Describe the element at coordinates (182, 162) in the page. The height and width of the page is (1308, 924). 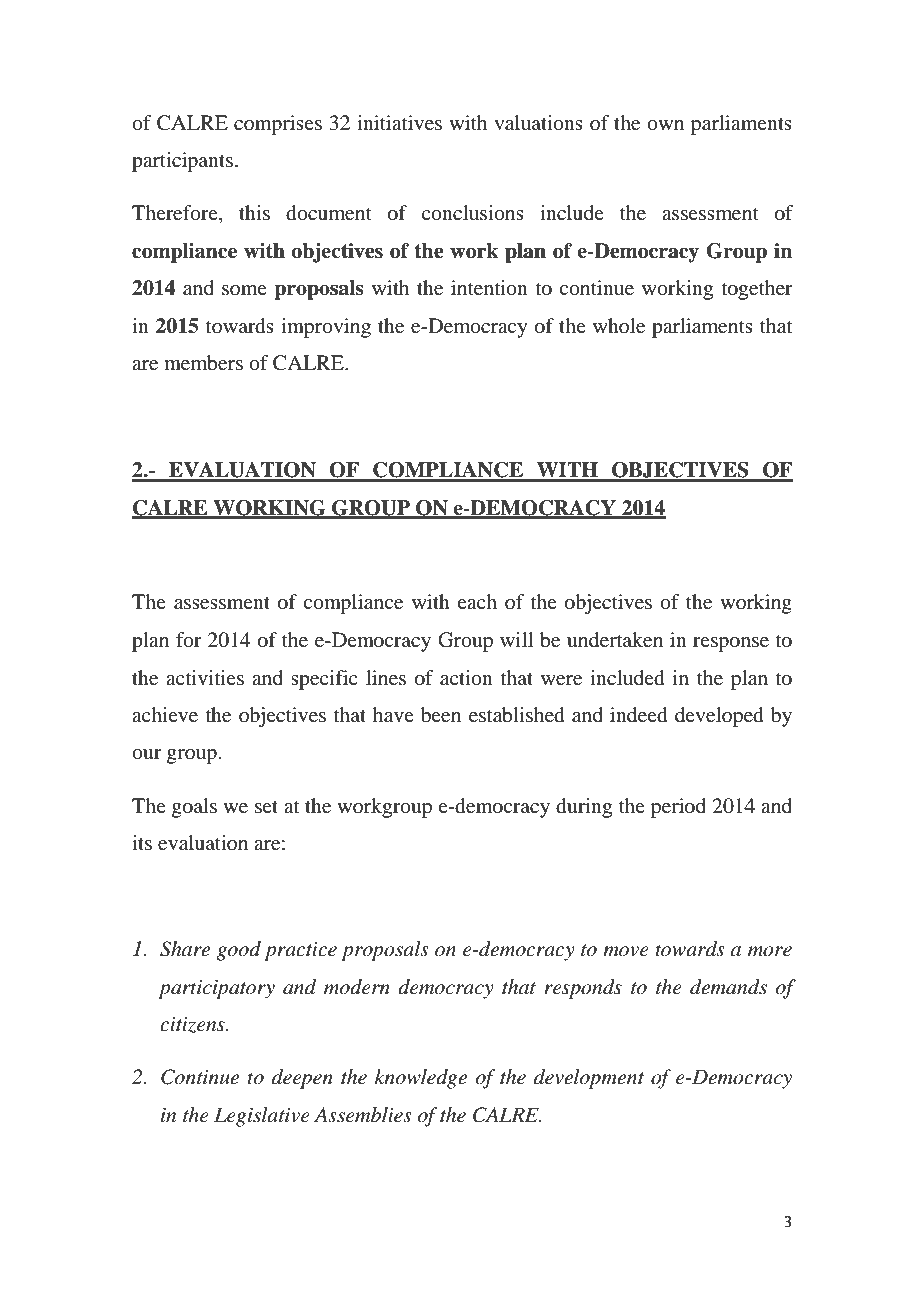
I see `participants` at that location.
